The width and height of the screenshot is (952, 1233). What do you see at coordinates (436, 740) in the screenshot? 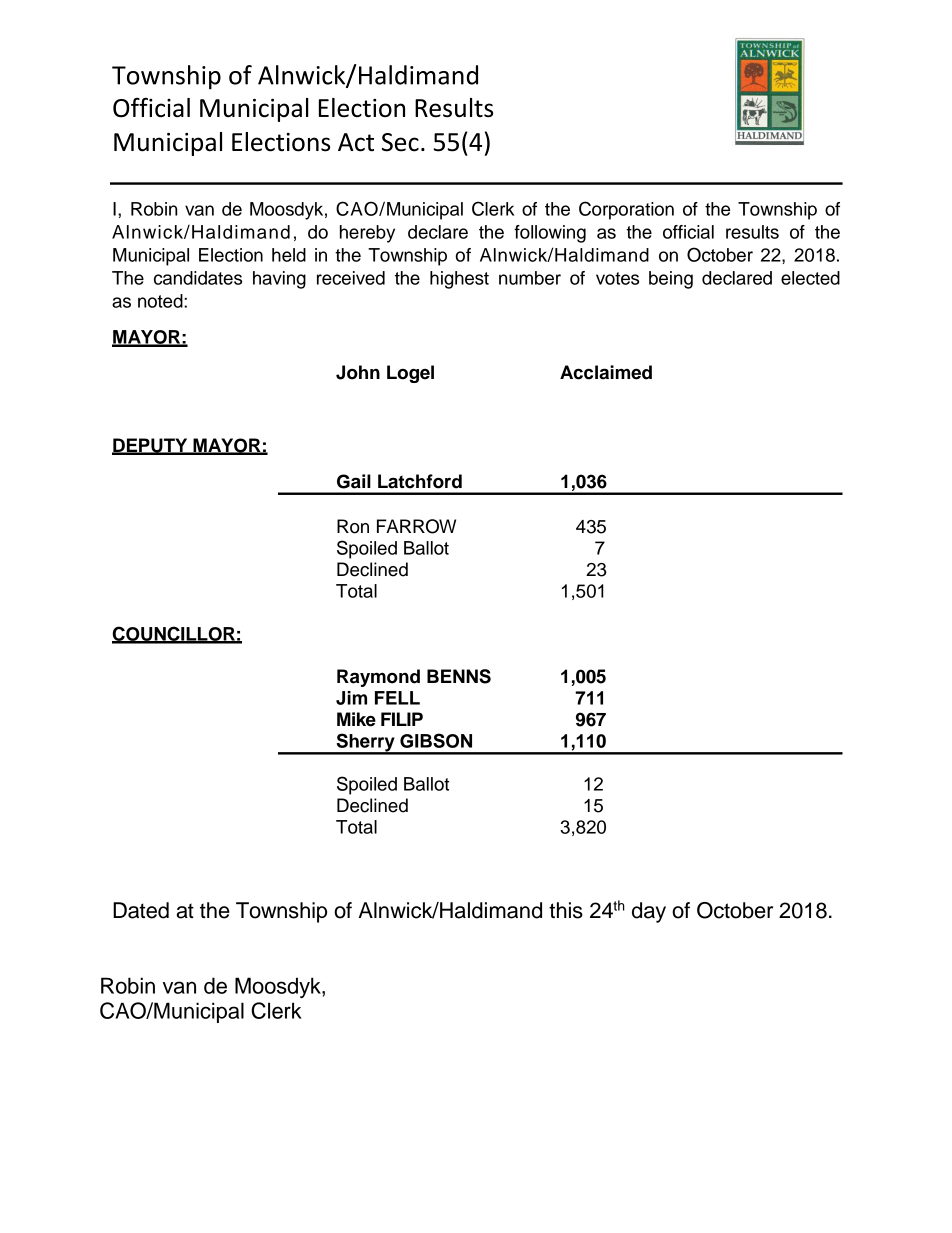
I see `GIBSON` at bounding box center [436, 740].
